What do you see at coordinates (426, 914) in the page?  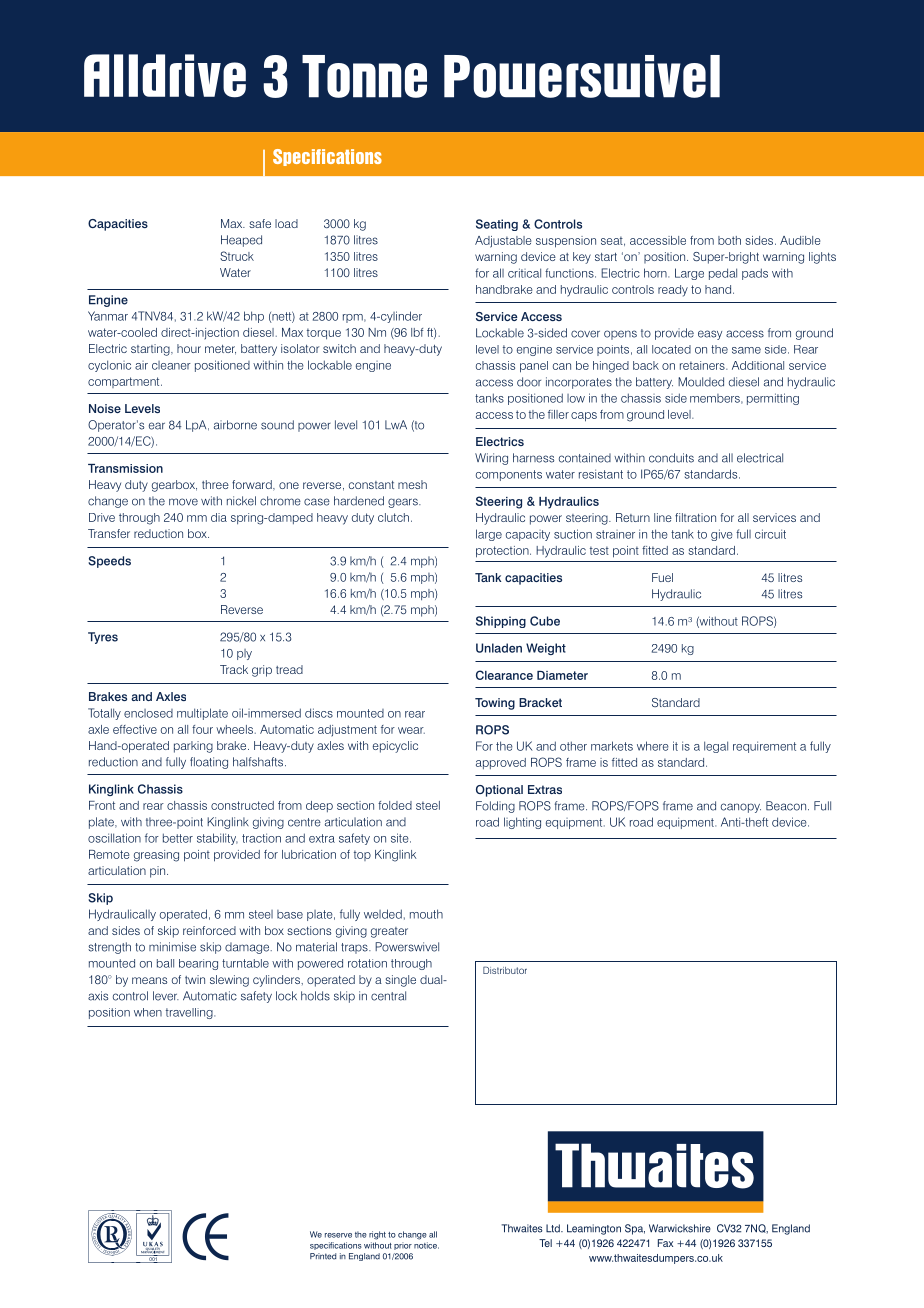 I see `mouth` at bounding box center [426, 914].
